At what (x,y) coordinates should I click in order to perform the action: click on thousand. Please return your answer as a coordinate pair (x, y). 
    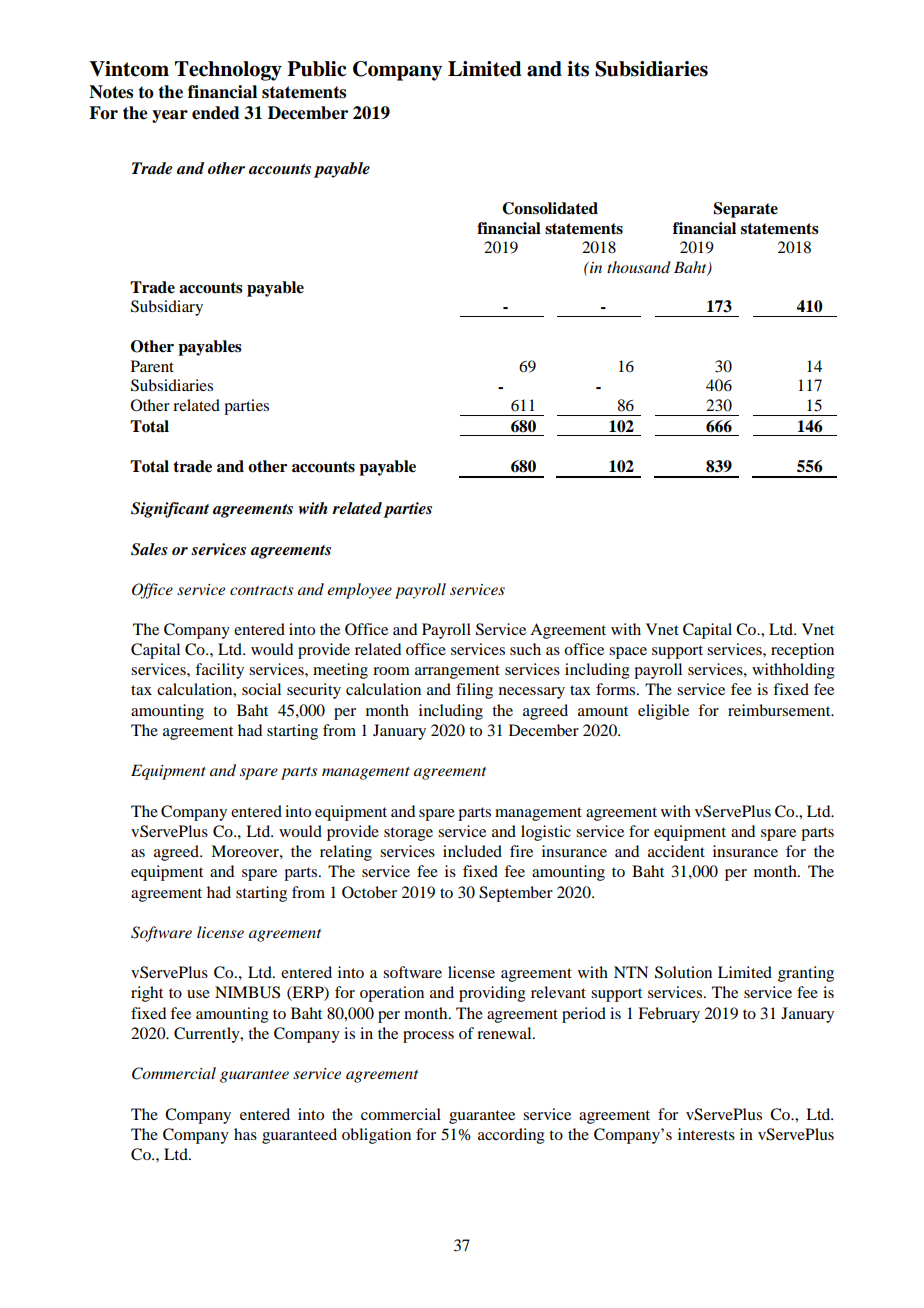
    Looking at the image, I should click on (639, 267).
